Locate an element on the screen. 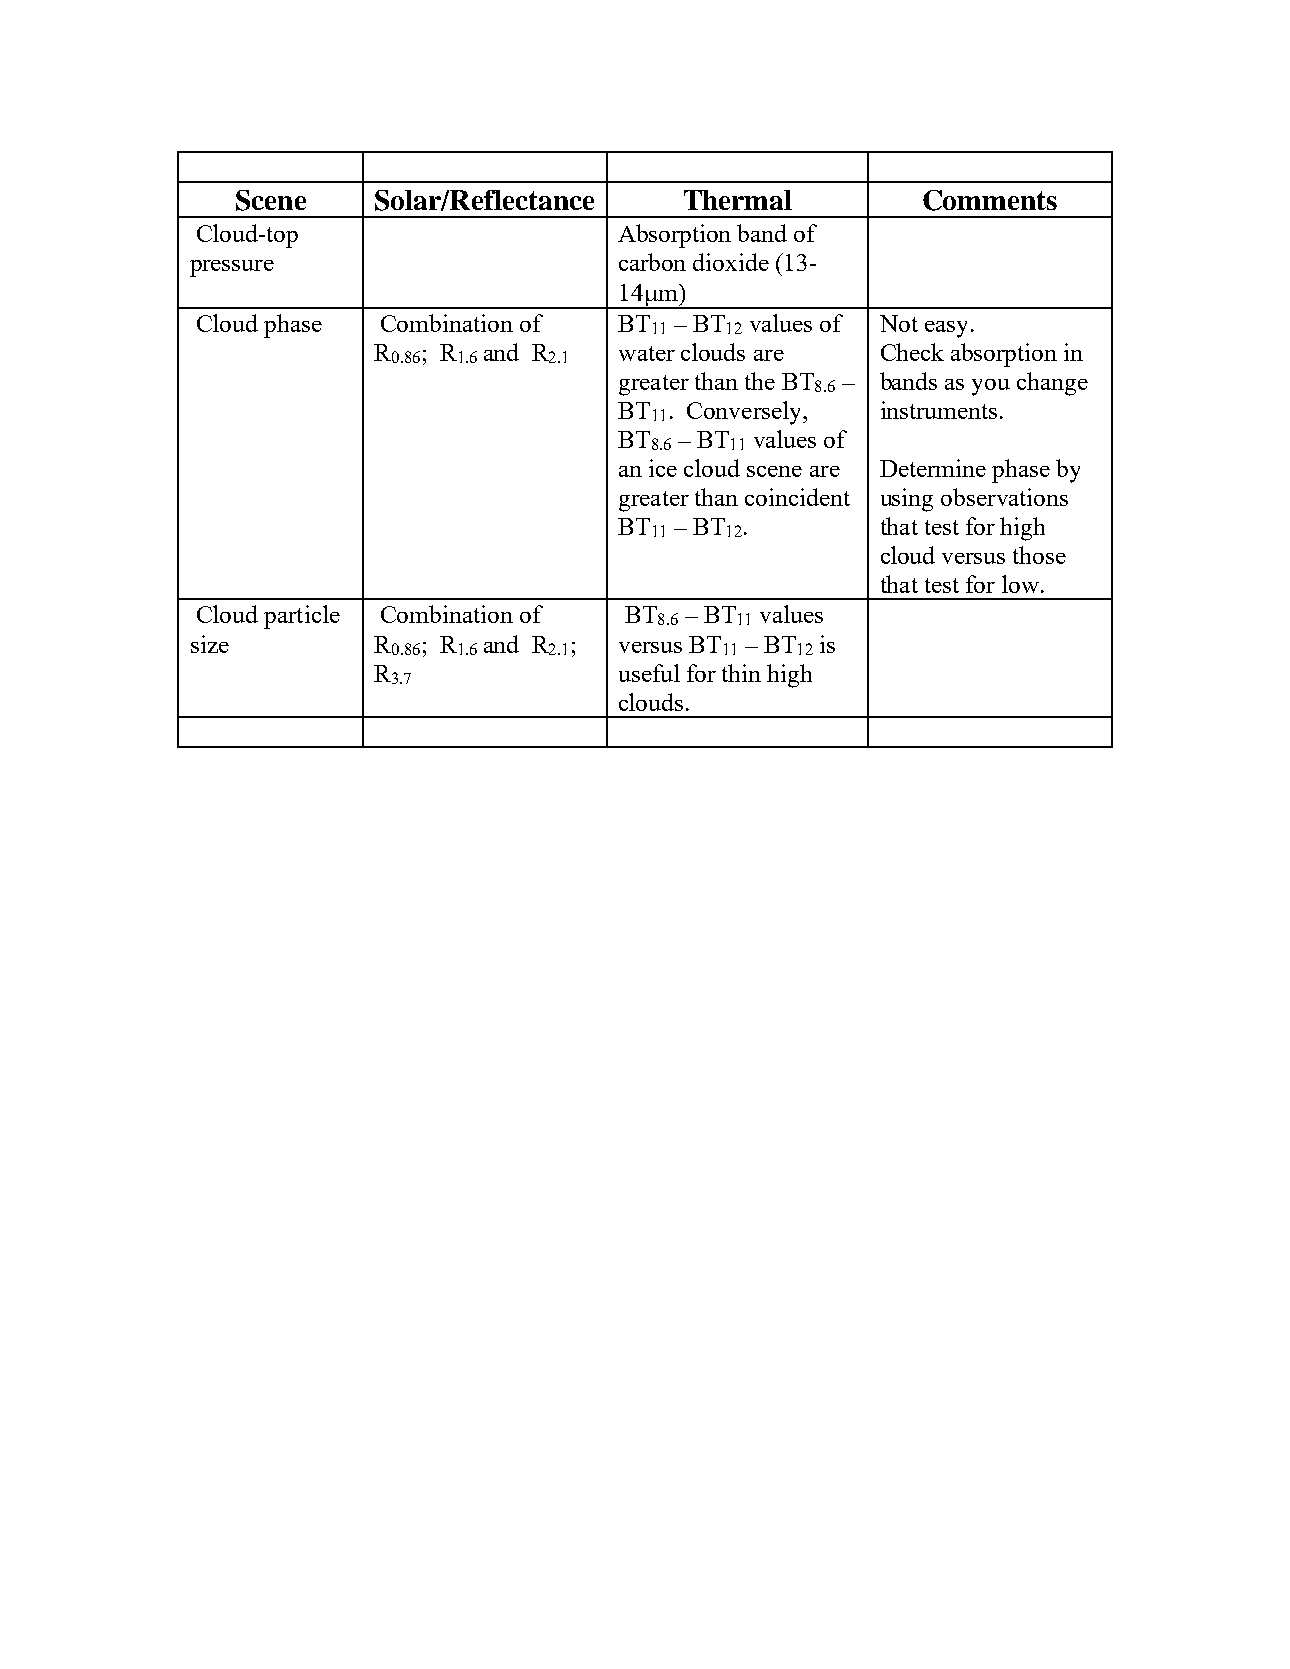  water is located at coordinates (647, 353).
